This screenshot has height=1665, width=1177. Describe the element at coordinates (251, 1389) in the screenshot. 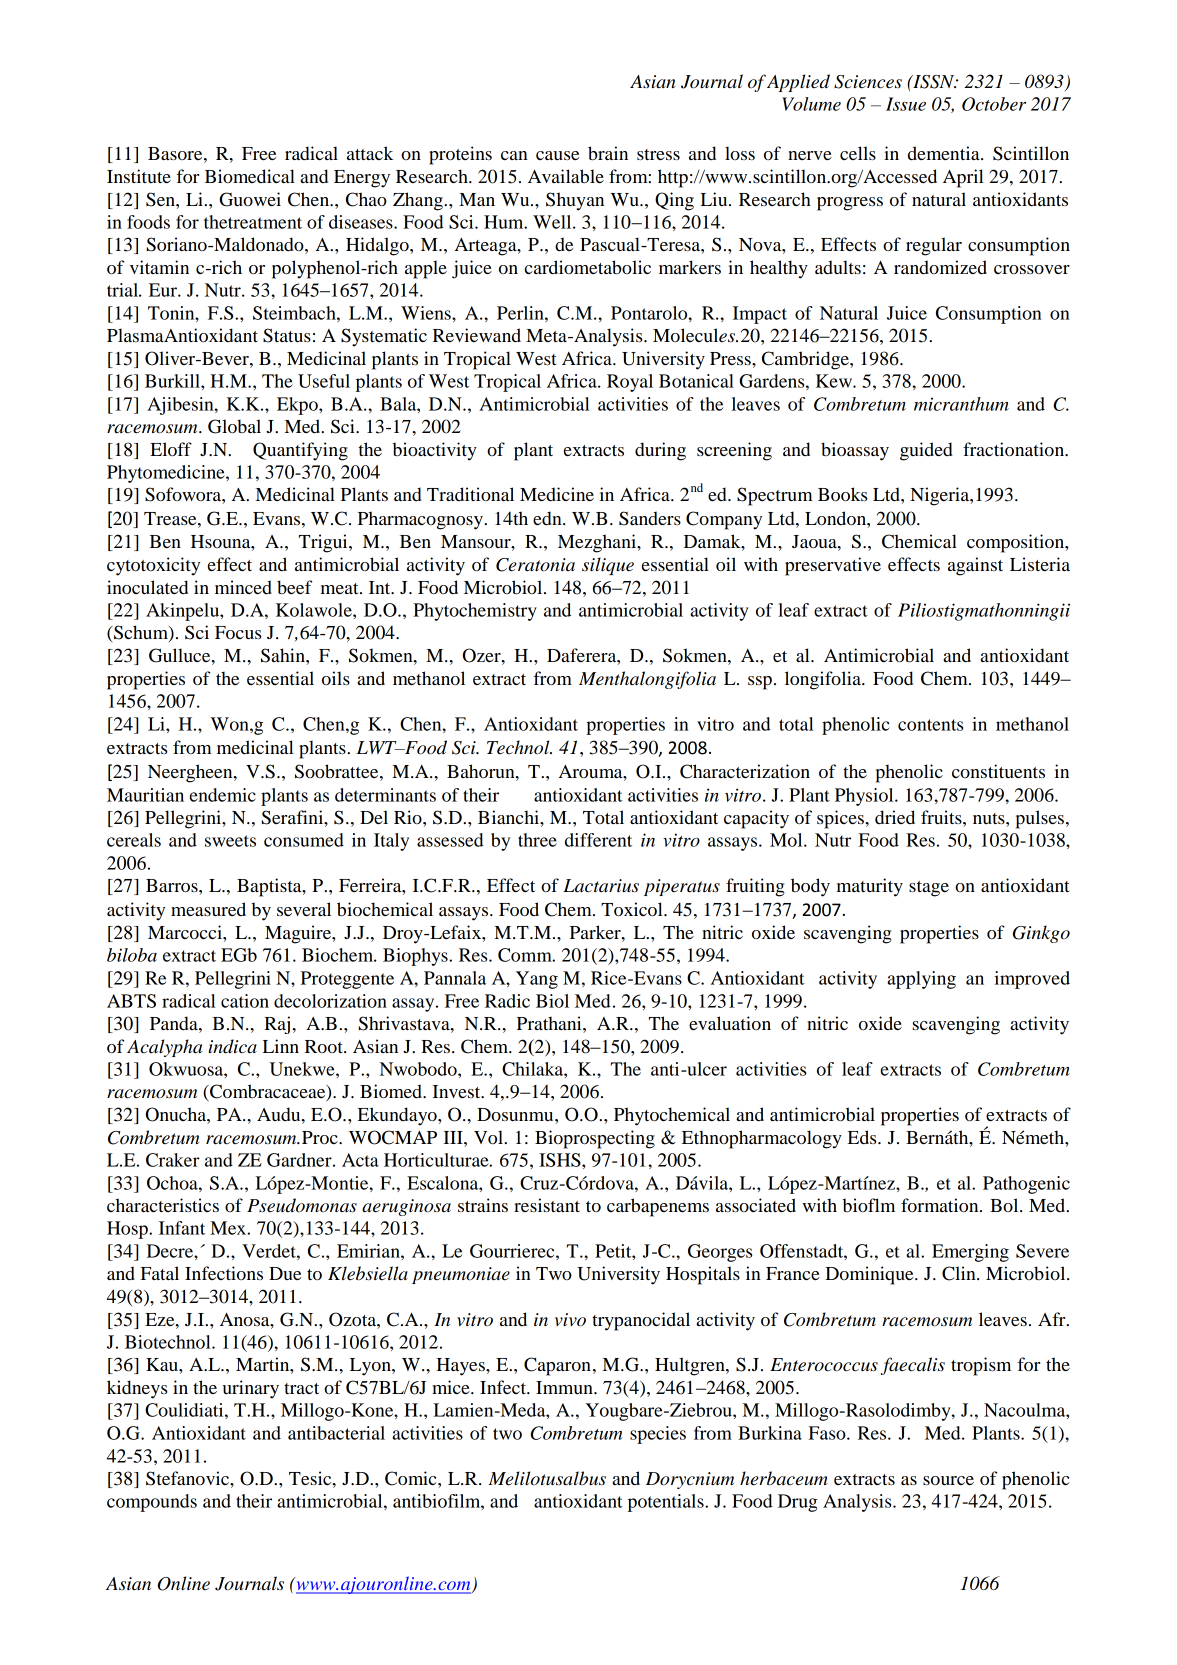

I see `urinary` at that location.
